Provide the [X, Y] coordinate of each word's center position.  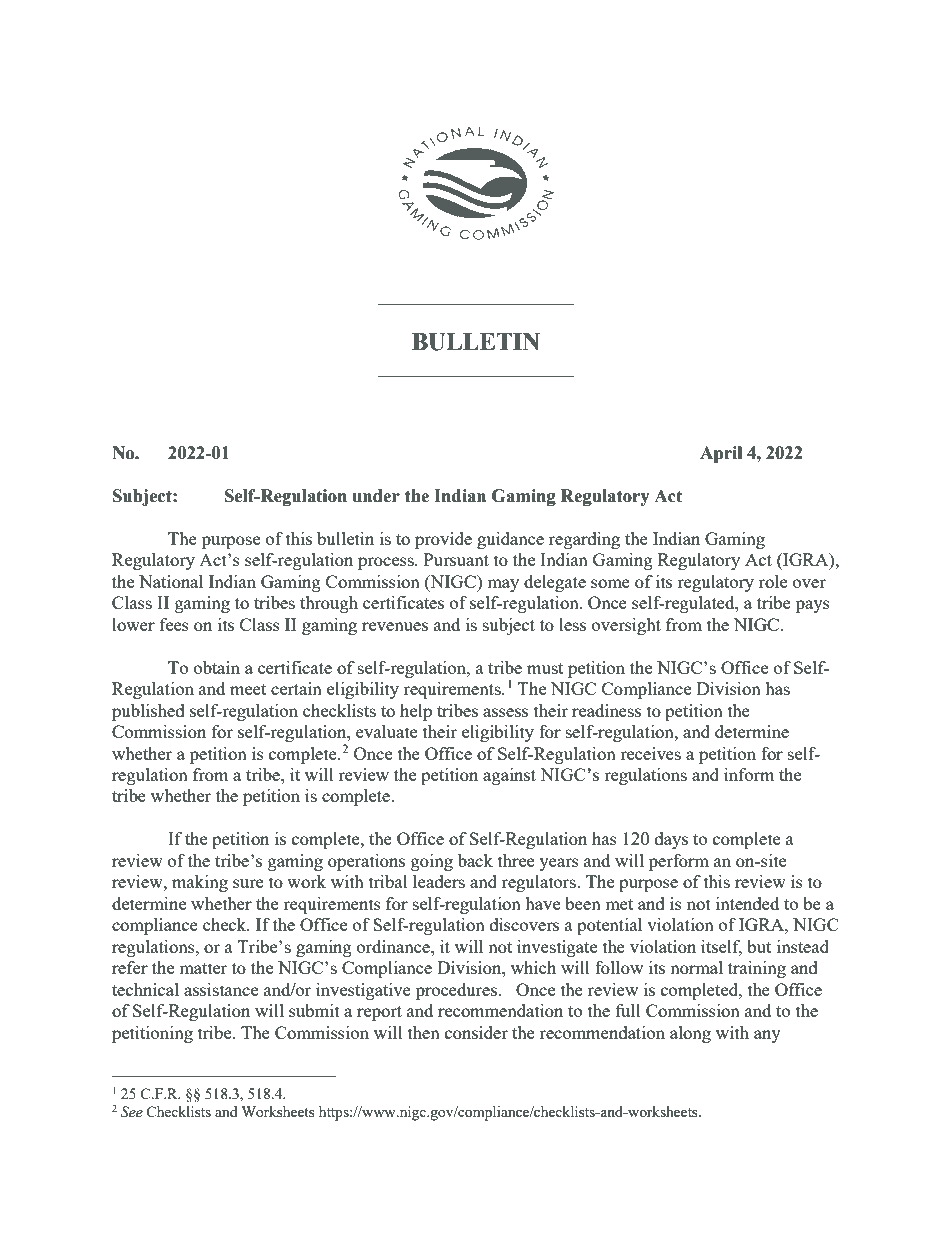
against [509, 776]
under [376, 496]
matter [203, 968]
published [148, 712]
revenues [395, 626]
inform [749, 774]
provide [443, 540]
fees [174, 624]
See [132, 1112]
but [759, 946]
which [533, 967]
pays [813, 606]
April [721, 454]
